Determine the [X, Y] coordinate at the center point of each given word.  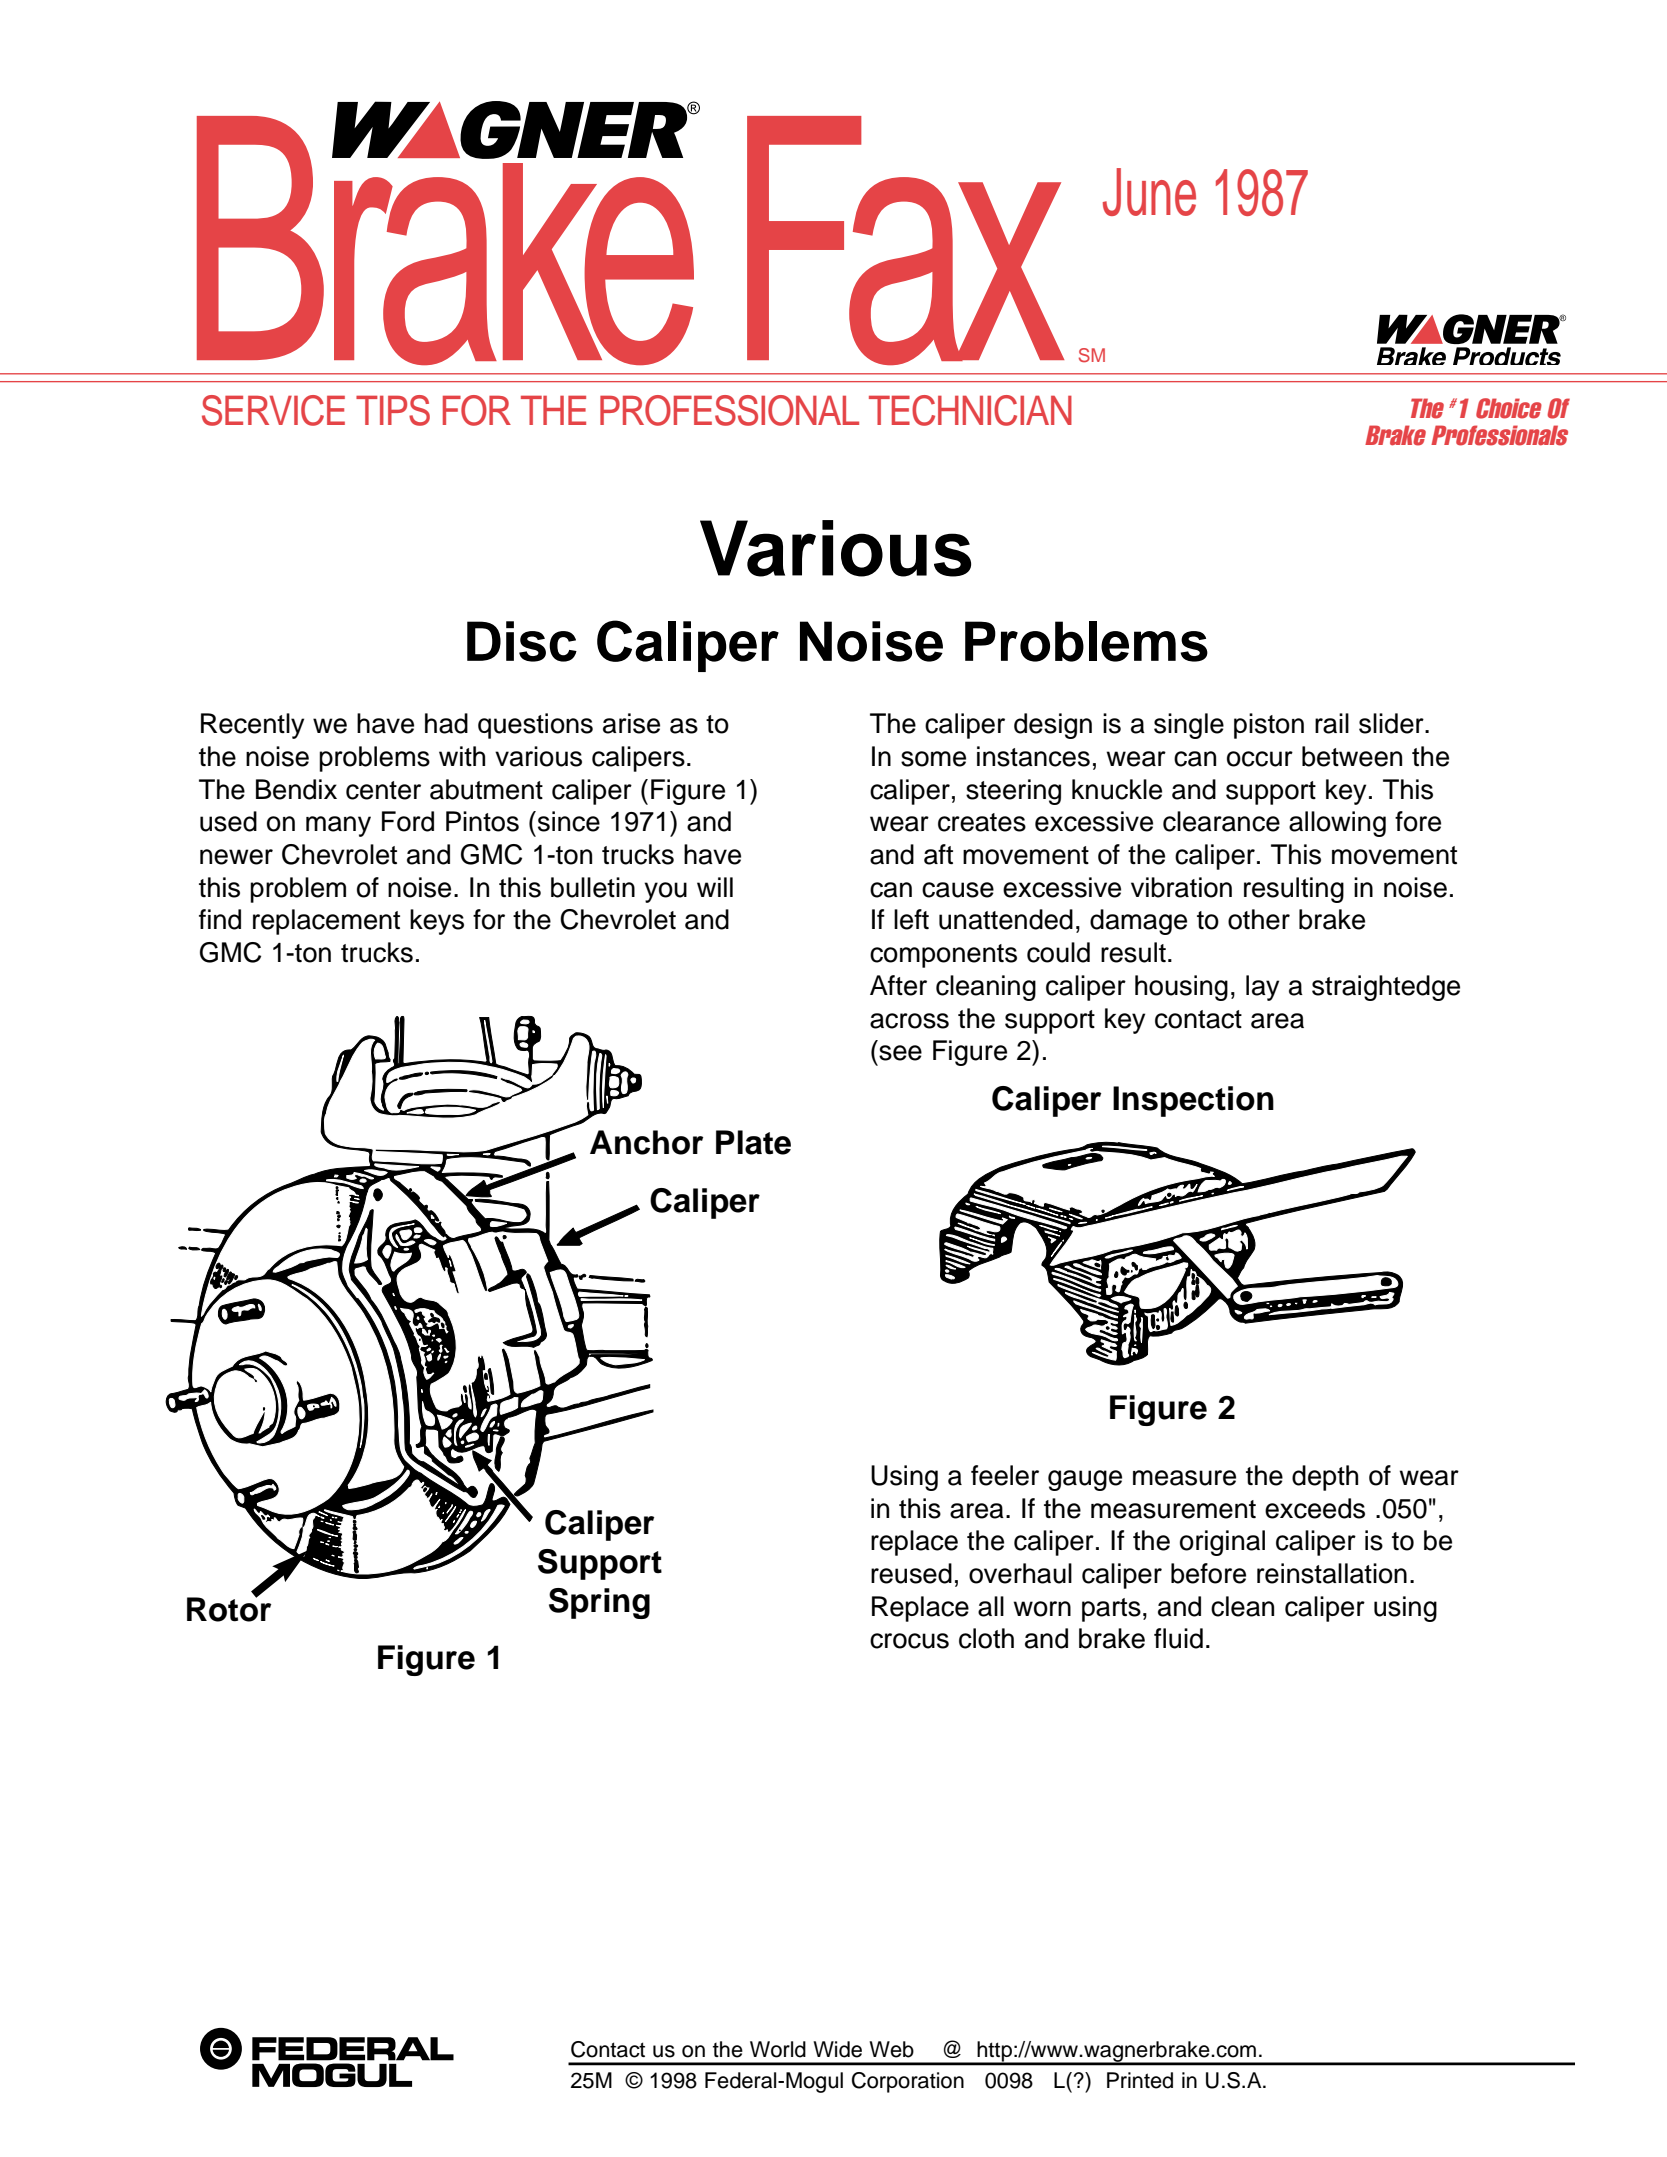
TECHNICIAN [970, 410]
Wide [837, 2049]
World [778, 2049]
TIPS [393, 410]
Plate [753, 1142]
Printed [1140, 2080]
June [1149, 192]
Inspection [1193, 1101]
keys [437, 922]
